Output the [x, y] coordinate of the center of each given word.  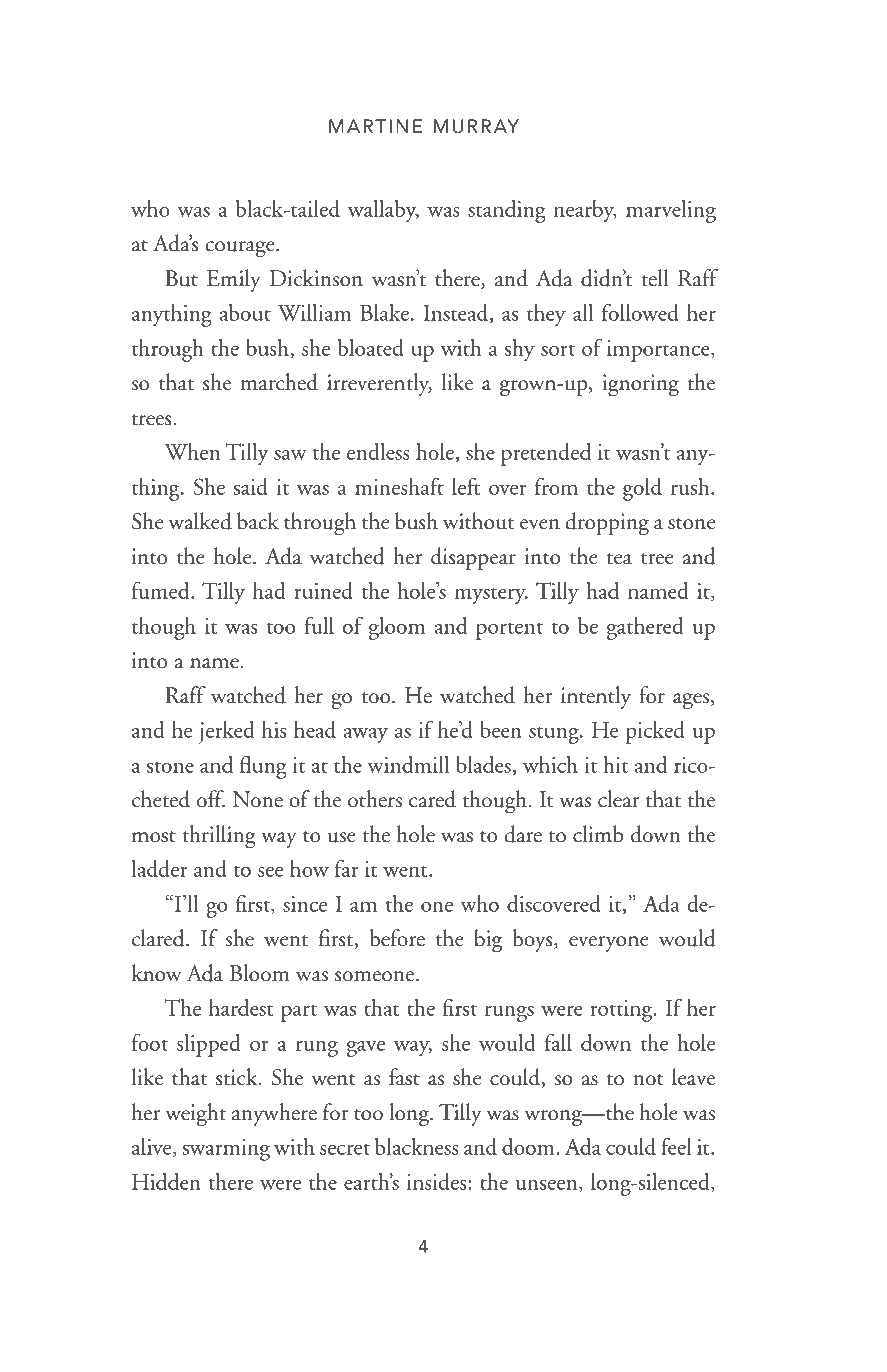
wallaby [383, 211]
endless [378, 451]
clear [619, 799]
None [258, 799]
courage [241, 249]
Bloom [260, 973]
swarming [226, 1150]
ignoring [640, 385]
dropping [607, 524]
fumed [162, 590]
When [192, 451]
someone [376, 976]
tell [654, 278]
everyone [609, 944]
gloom [397, 628]
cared [432, 799]
